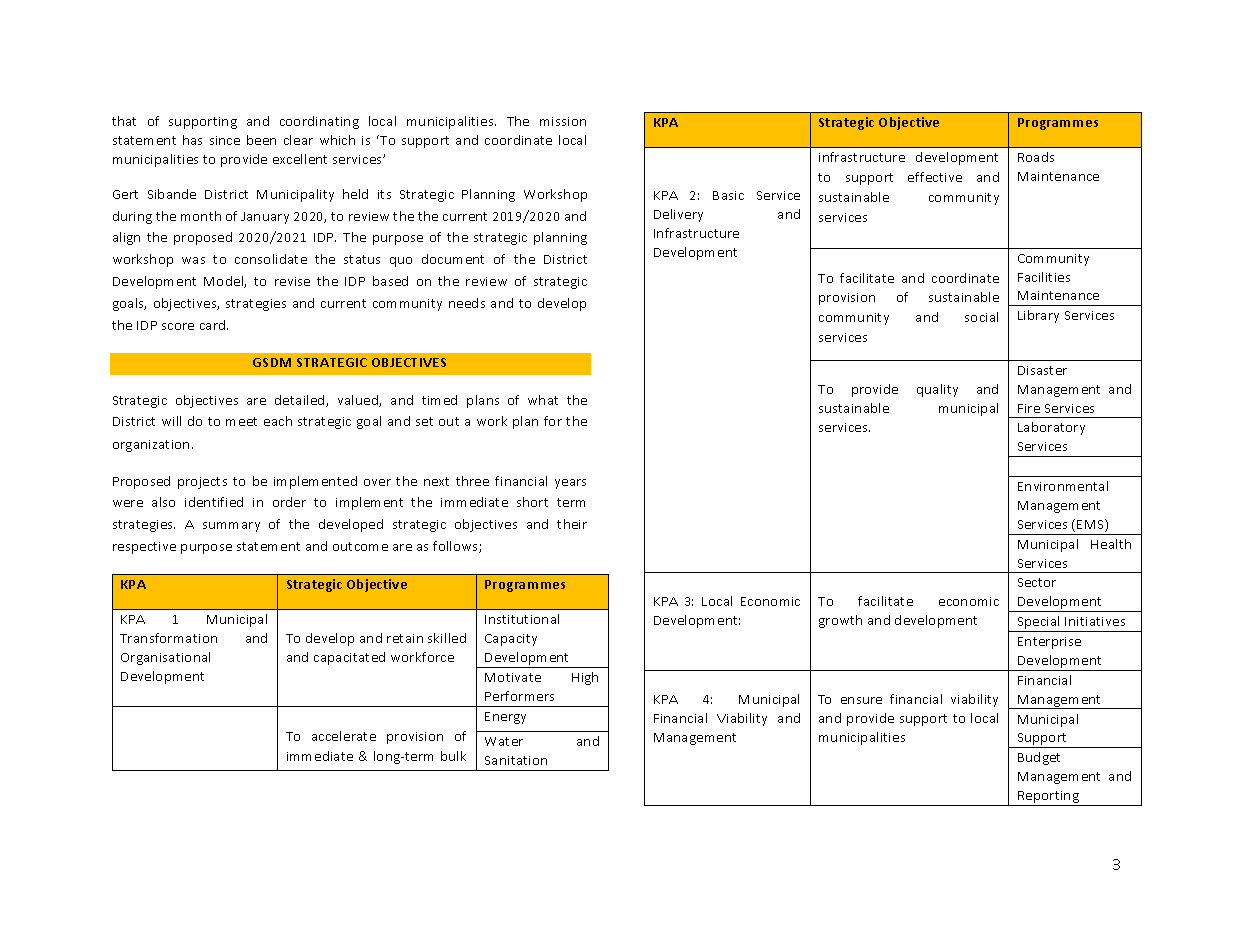 The width and height of the document is (1233, 952). What do you see at coordinates (516, 760) in the document?
I see `Sanitation` at bounding box center [516, 760].
